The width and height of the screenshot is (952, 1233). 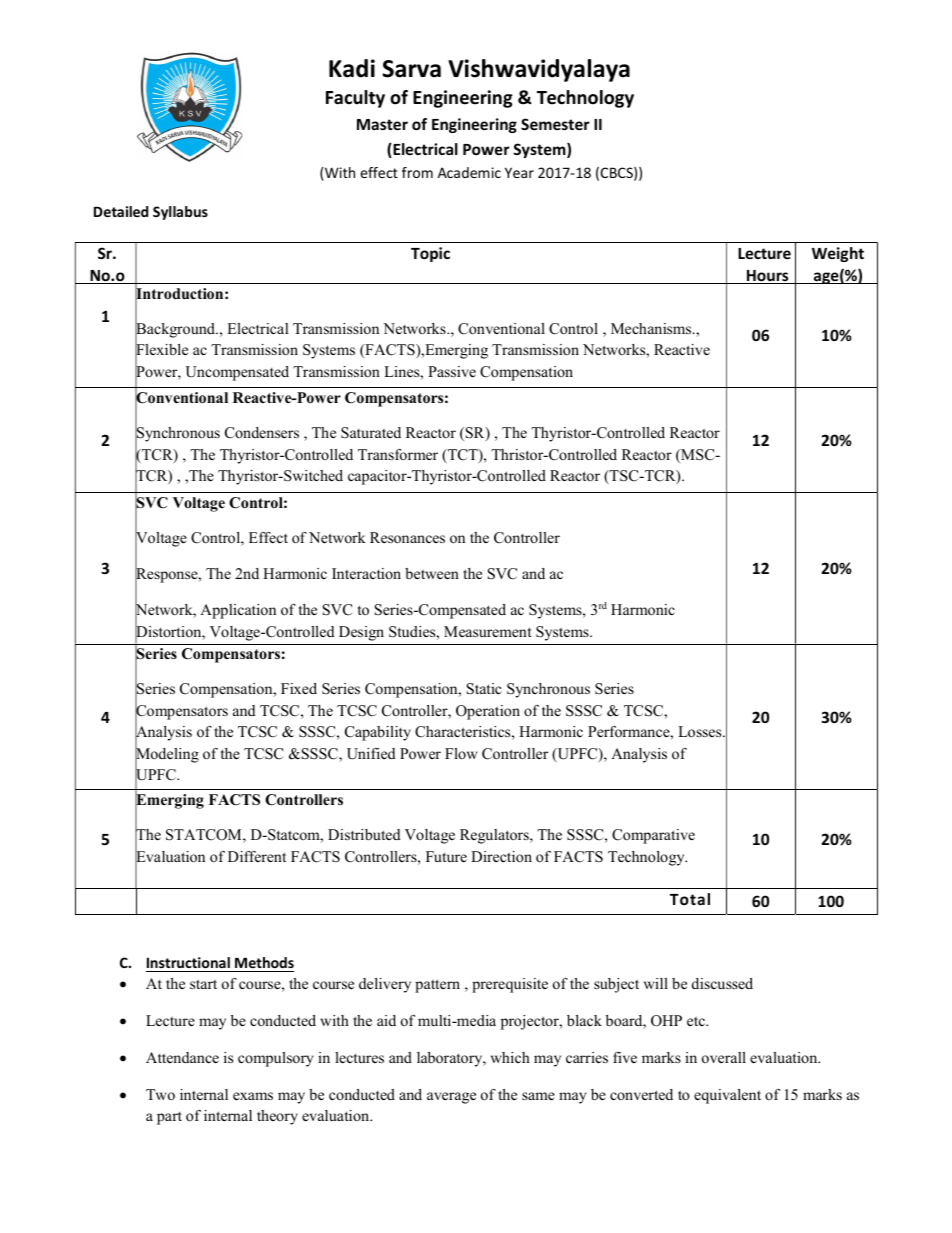 What do you see at coordinates (182, 1057) in the screenshot?
I see `Attendance` at bounding box center [182, 1057].
